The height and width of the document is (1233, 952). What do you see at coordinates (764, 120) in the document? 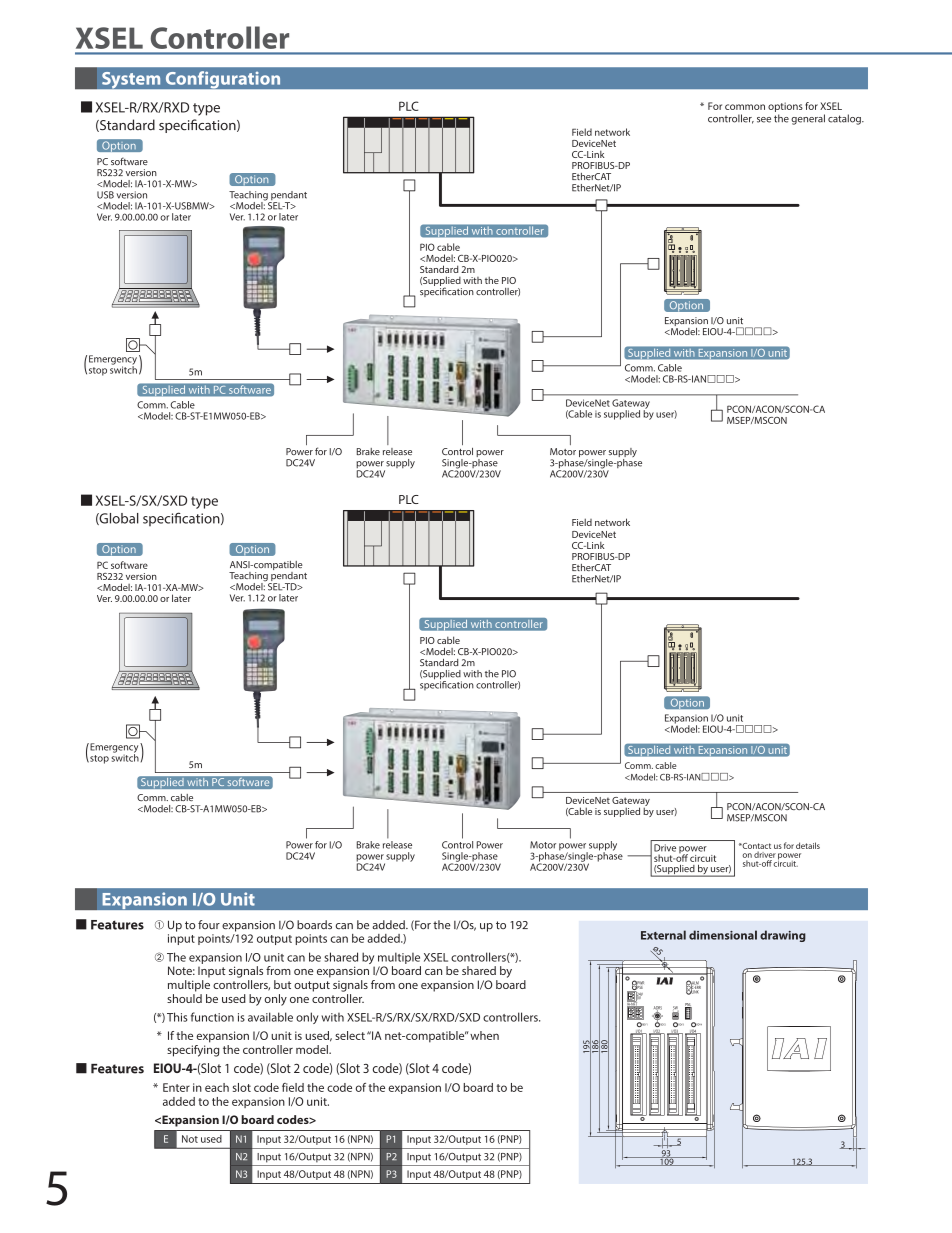
I see `see` at bounding box center [764, 120].
